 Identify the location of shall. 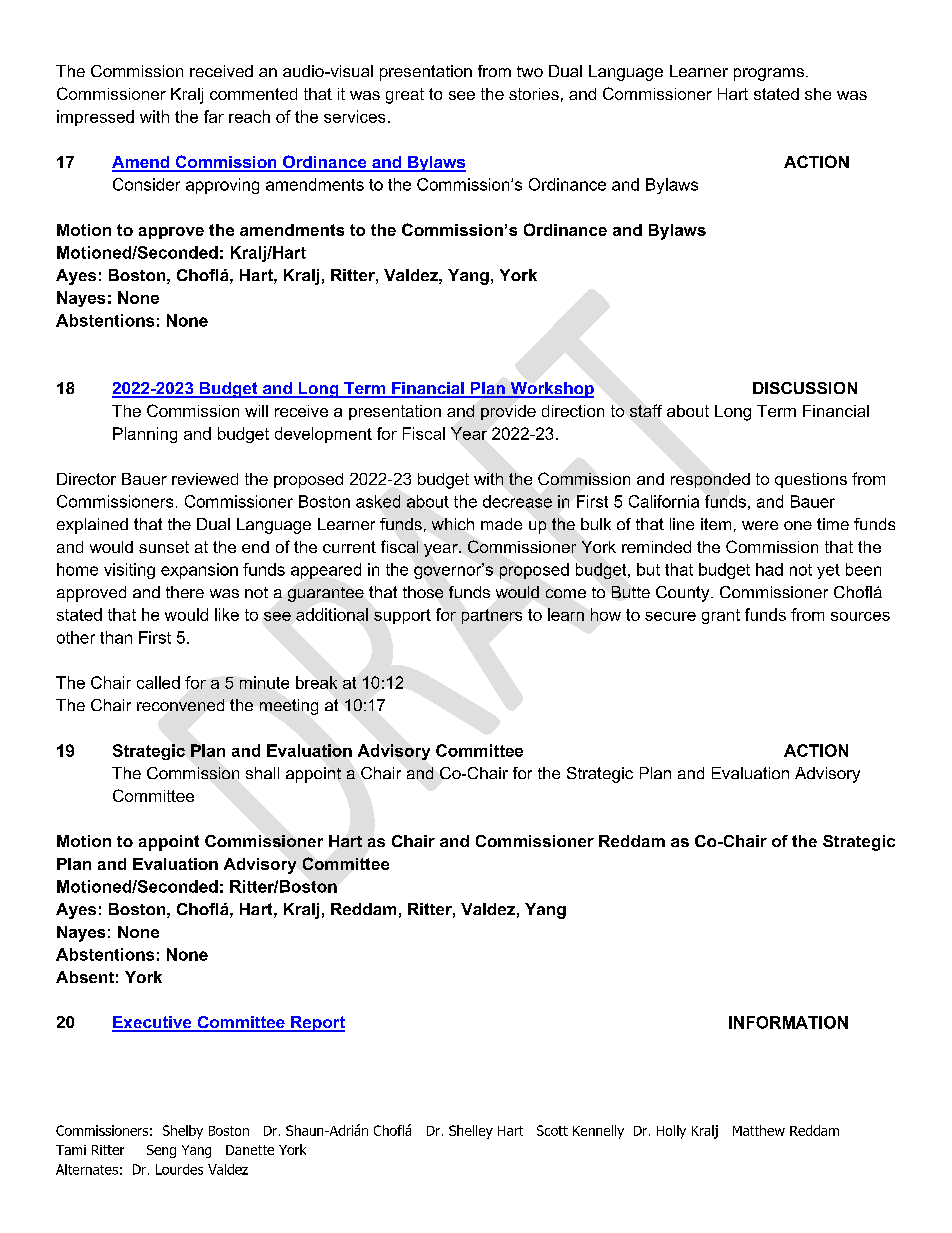
(262, 773).
